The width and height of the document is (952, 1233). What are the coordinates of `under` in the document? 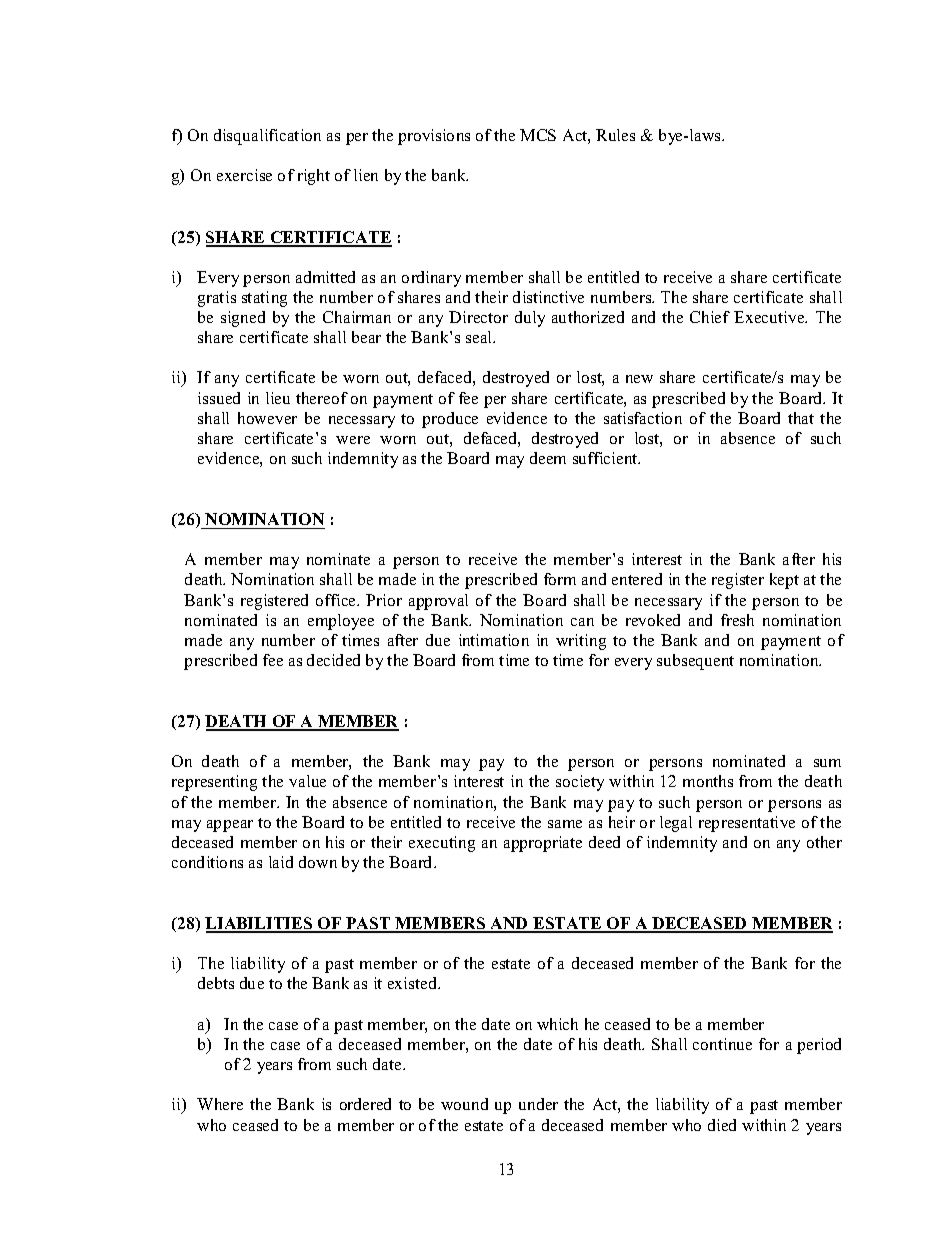 It's located at (538, 1104).
